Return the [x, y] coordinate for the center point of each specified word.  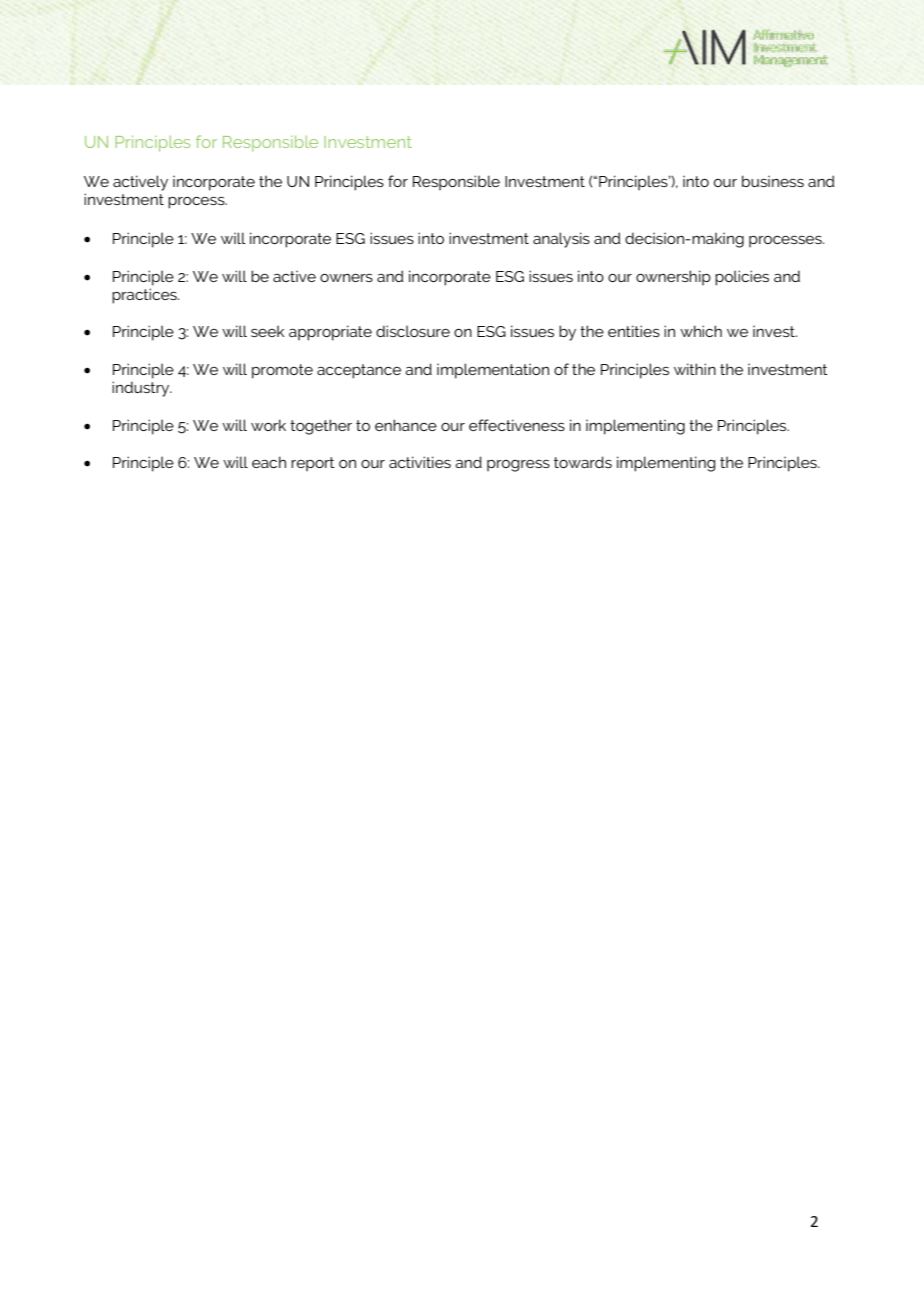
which [701, 331]
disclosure [413, 331]
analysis [561, 240]
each [269, 462]
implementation [493, 371]
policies [742, 278]
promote [282, 371]
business [773, 181]
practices [145, 296]
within [695, 369]
